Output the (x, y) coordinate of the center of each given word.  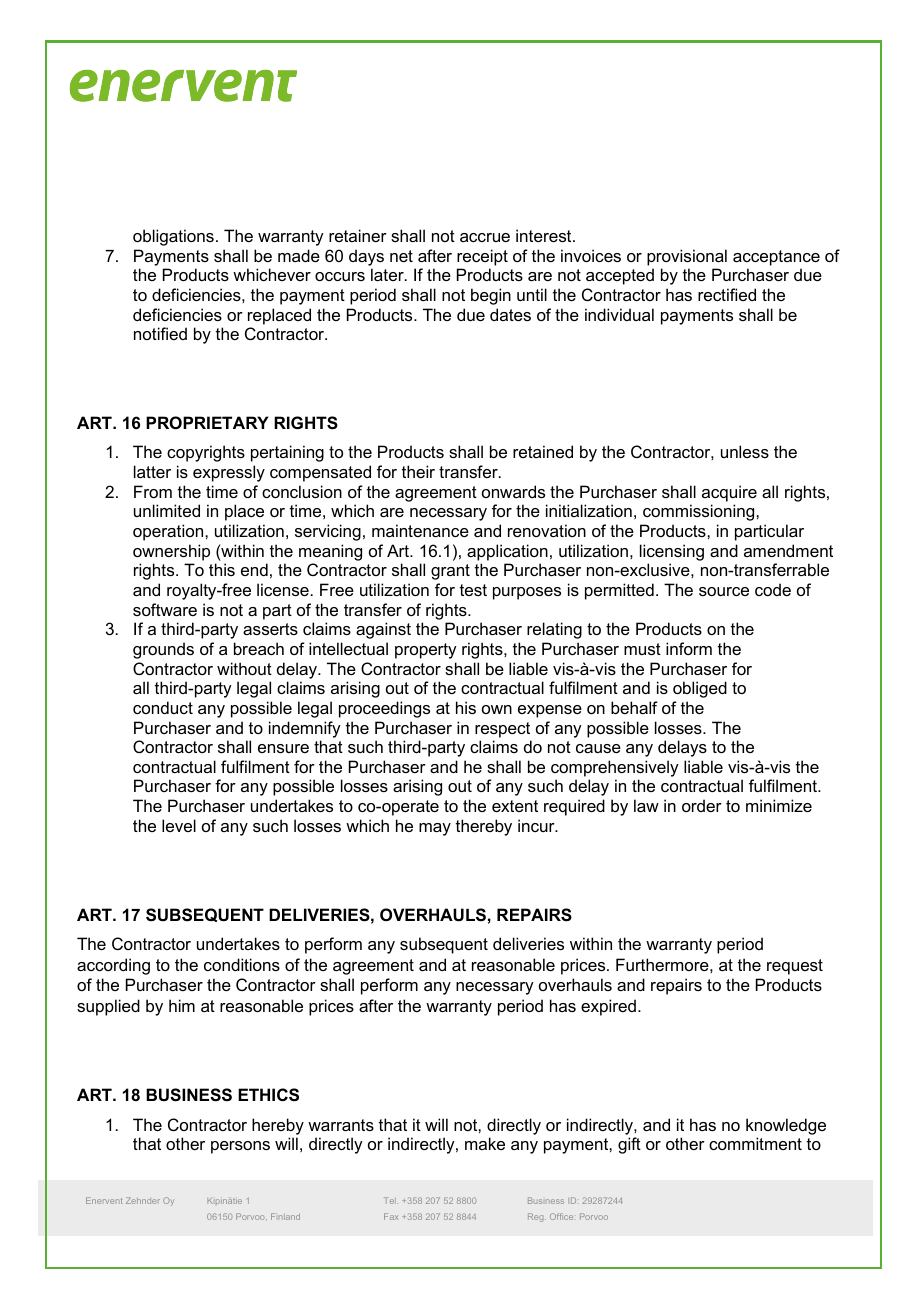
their (418, 471)
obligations (173, 237)
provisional (687, 257)
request (795, 967)
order (702, 805)
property (426, 651)
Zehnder (143, 1200)
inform (689, 648)
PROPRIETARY (207, 422)
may (435, 829)
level (179, 825)
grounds (163, 650)
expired (608, 1007)
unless (745, 451)
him (182, 1005)
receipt (482, 257)
